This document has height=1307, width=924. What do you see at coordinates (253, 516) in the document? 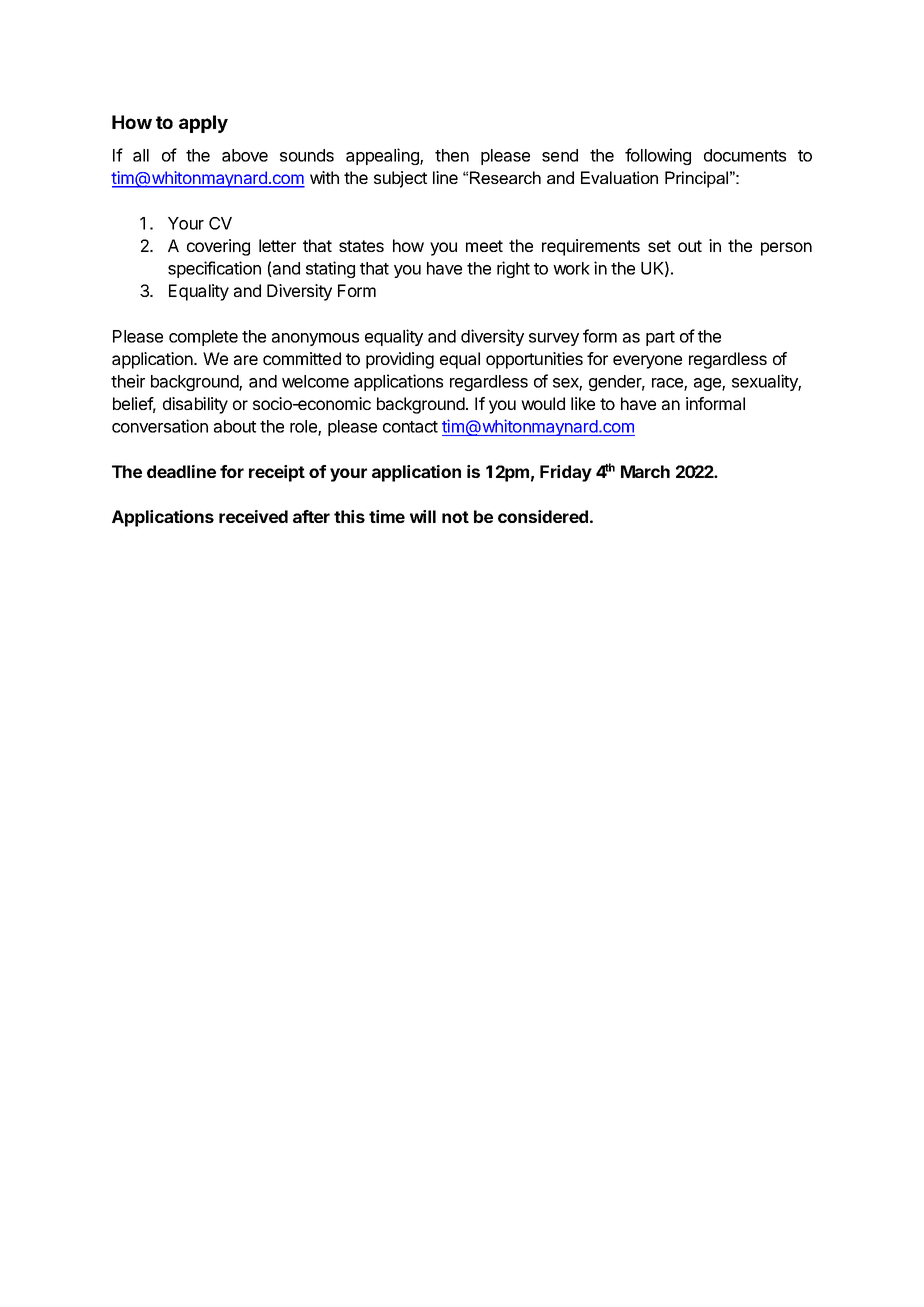
I see `received` at bounding box center [253, 516].
